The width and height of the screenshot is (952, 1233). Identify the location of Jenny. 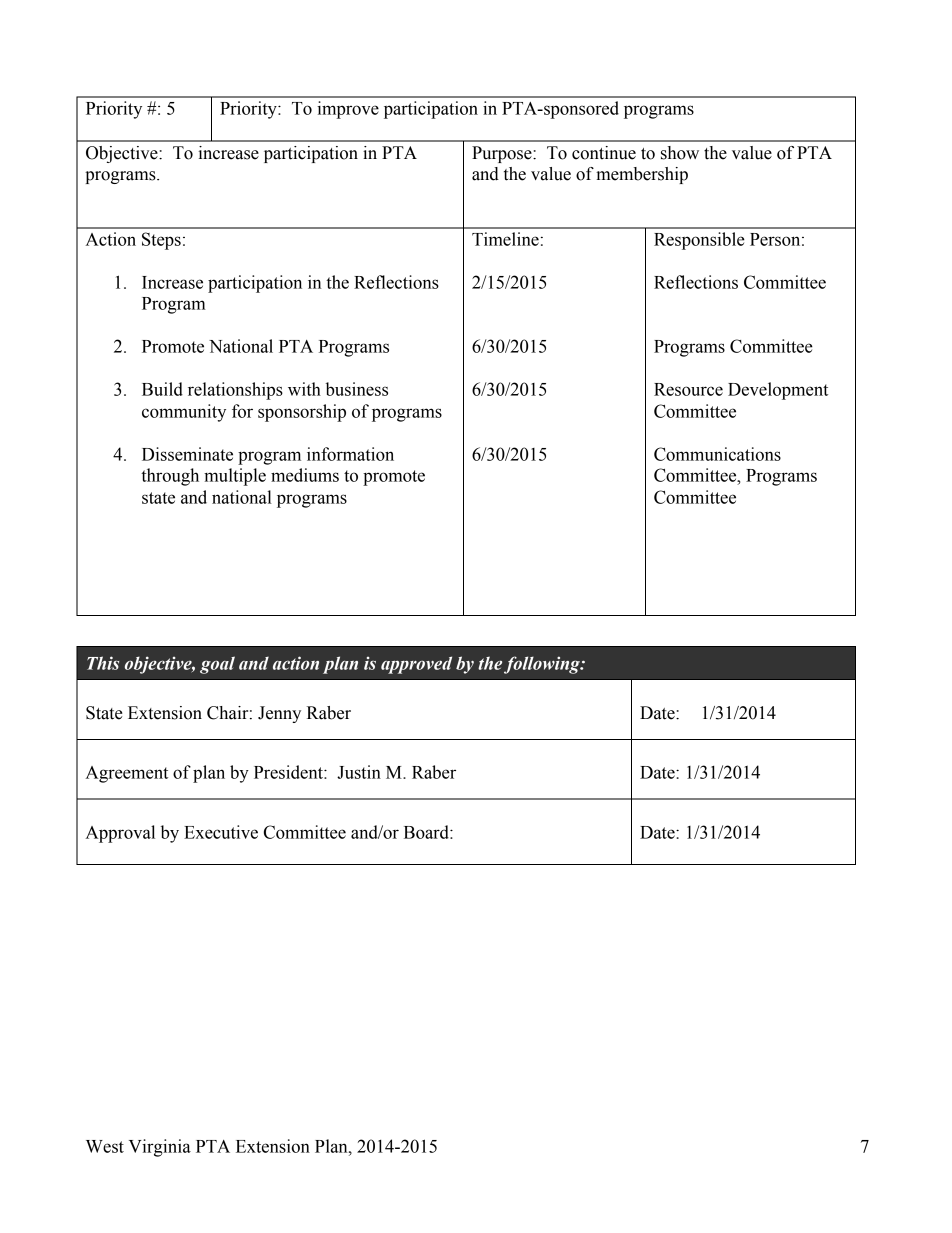
(279, 714).
